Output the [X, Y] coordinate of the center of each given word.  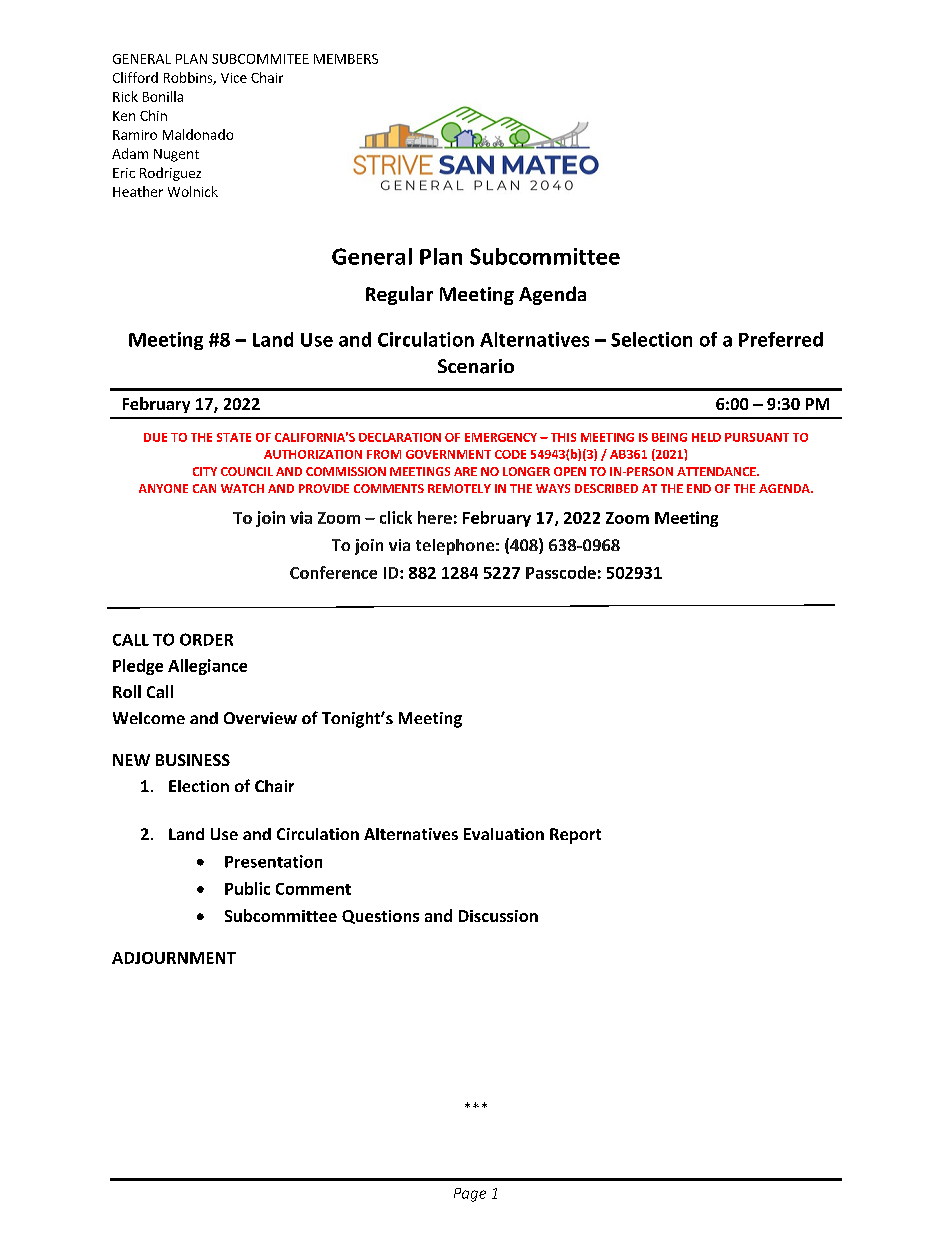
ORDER [206, 639]
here [435, 517]
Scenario [476, 366]
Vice [234, 78]
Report [575, 836]
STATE [234, 437]
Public [247, 888]
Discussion [498, 916]
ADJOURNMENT [174, 958]
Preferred [781, 339]
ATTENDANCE [717, 471]
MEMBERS [346, 59]
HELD [706, 437]
